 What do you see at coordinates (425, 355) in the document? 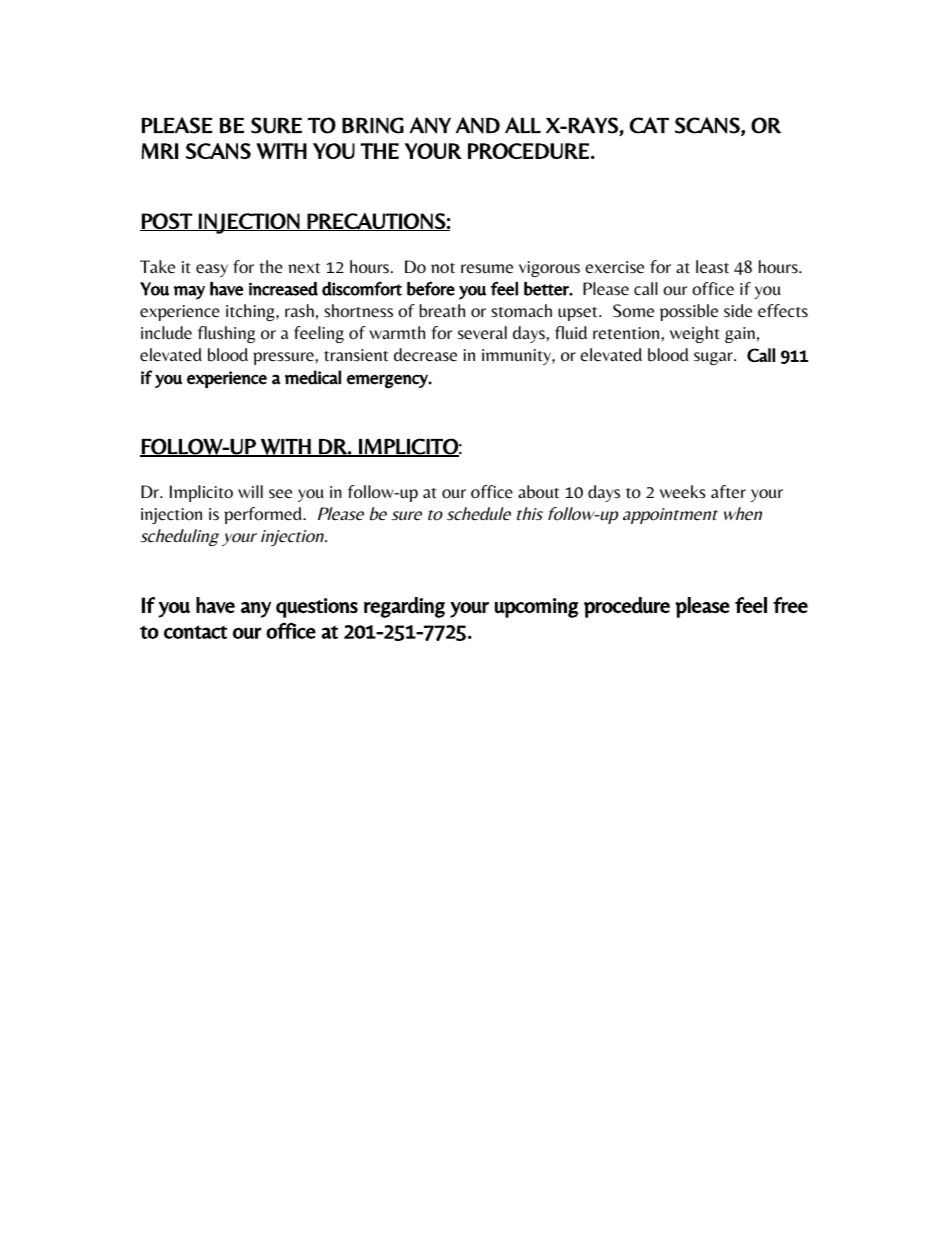
I see `decrease` at bounding box center [425, 355].
